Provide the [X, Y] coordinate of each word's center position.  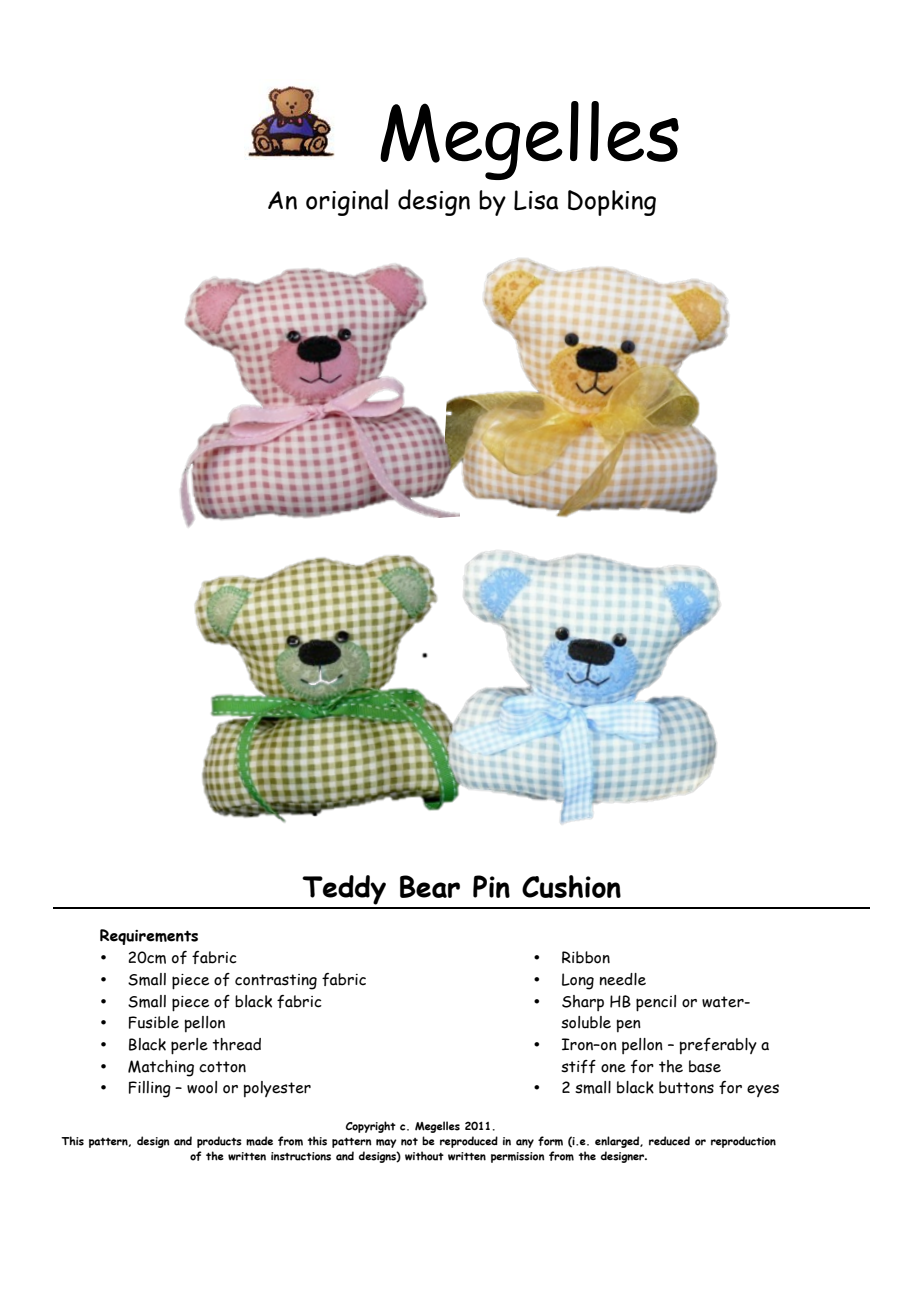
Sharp [583, 1003]
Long [578, 981]
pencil [656, 1003]
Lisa [536, 200]
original [347, 202]
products [219, 1142]
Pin [491, 886]
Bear [430, 886]
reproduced [469, 1142]
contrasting [276, 982]
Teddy [345, 891]
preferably [718, 1046]
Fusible [154, 1022]
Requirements [149, 937]
